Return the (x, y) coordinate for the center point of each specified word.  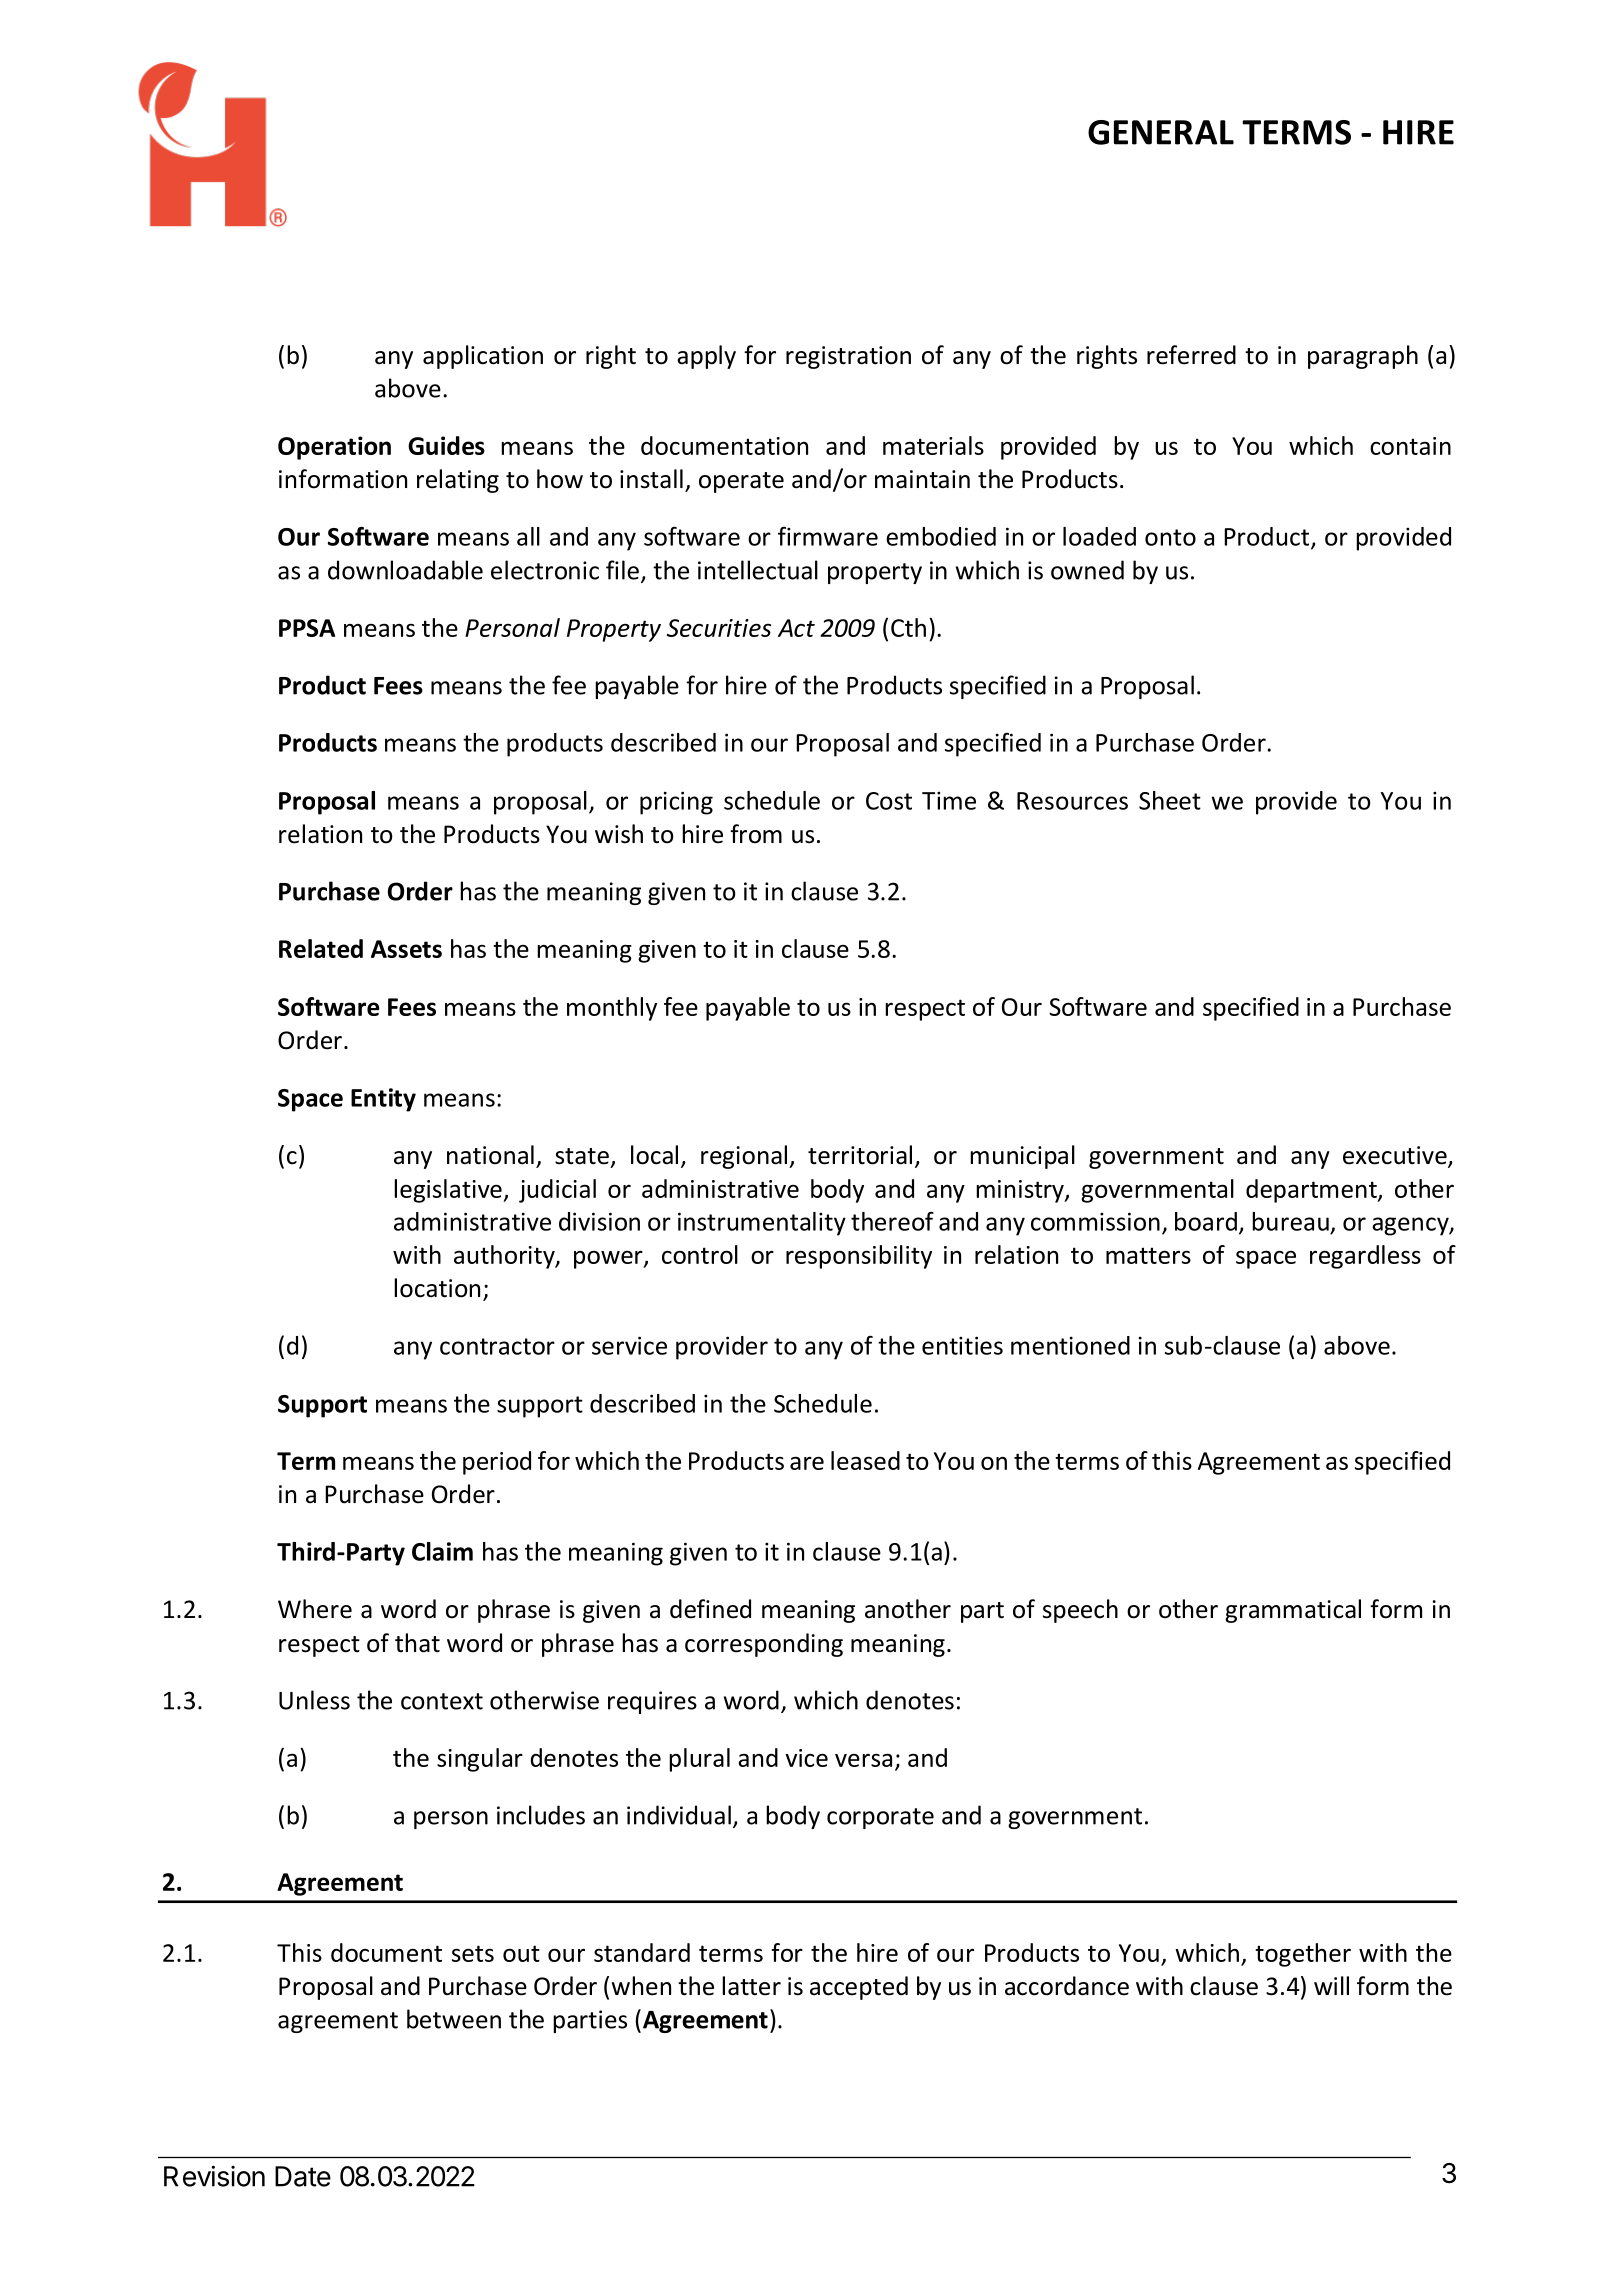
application (483, 357)
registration (848, 357)
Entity (383, 1100)
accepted (859, 1988)
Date (303, 2176)
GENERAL (1161, 132)
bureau (1290, 1221)
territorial (860, 1155)
